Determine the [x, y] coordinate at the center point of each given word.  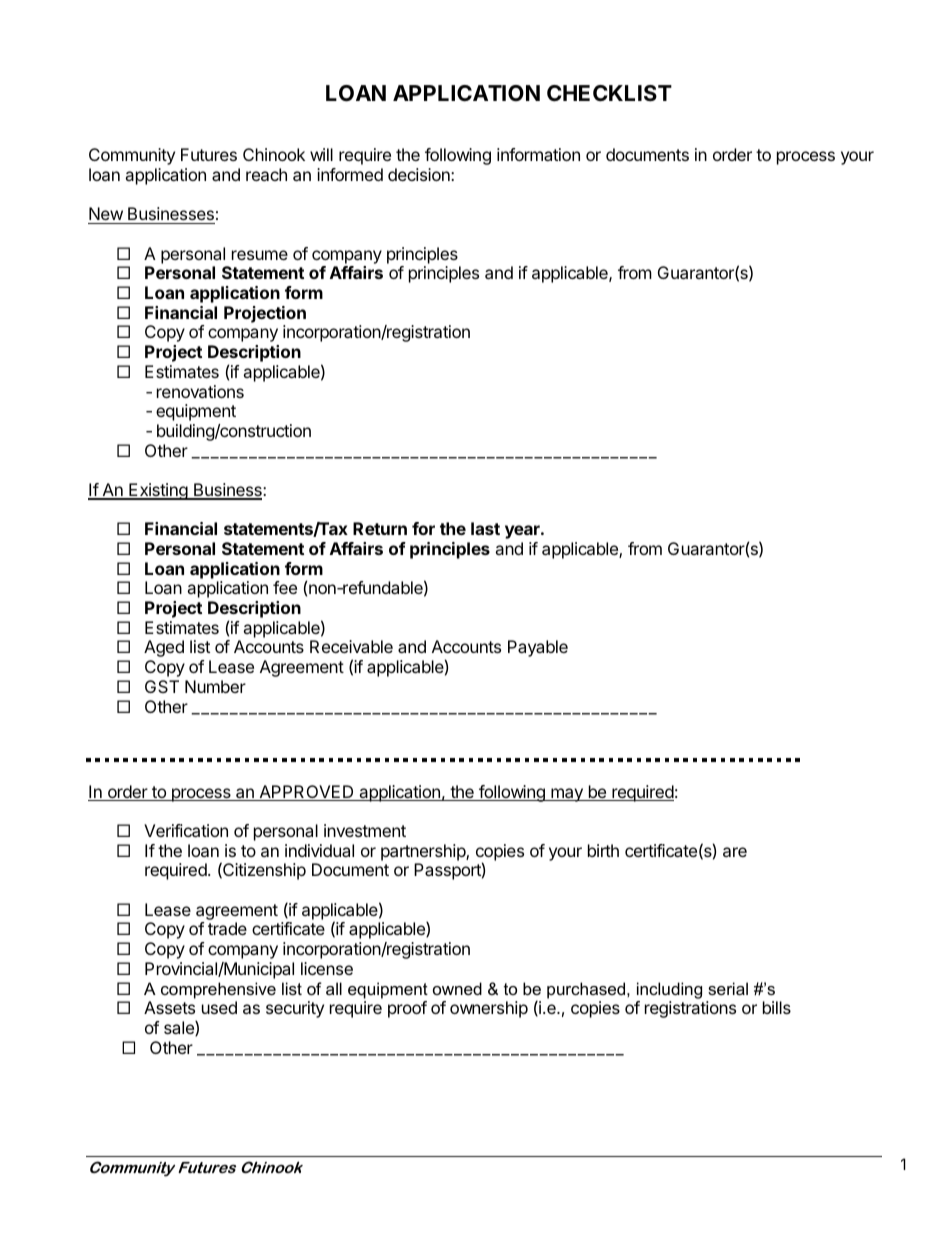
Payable [538, 648]
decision [420, 174]
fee [285, 587]
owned [457, 988]
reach [266, 174]
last [485, 528]
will [321, 154]
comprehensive [218, 990]
